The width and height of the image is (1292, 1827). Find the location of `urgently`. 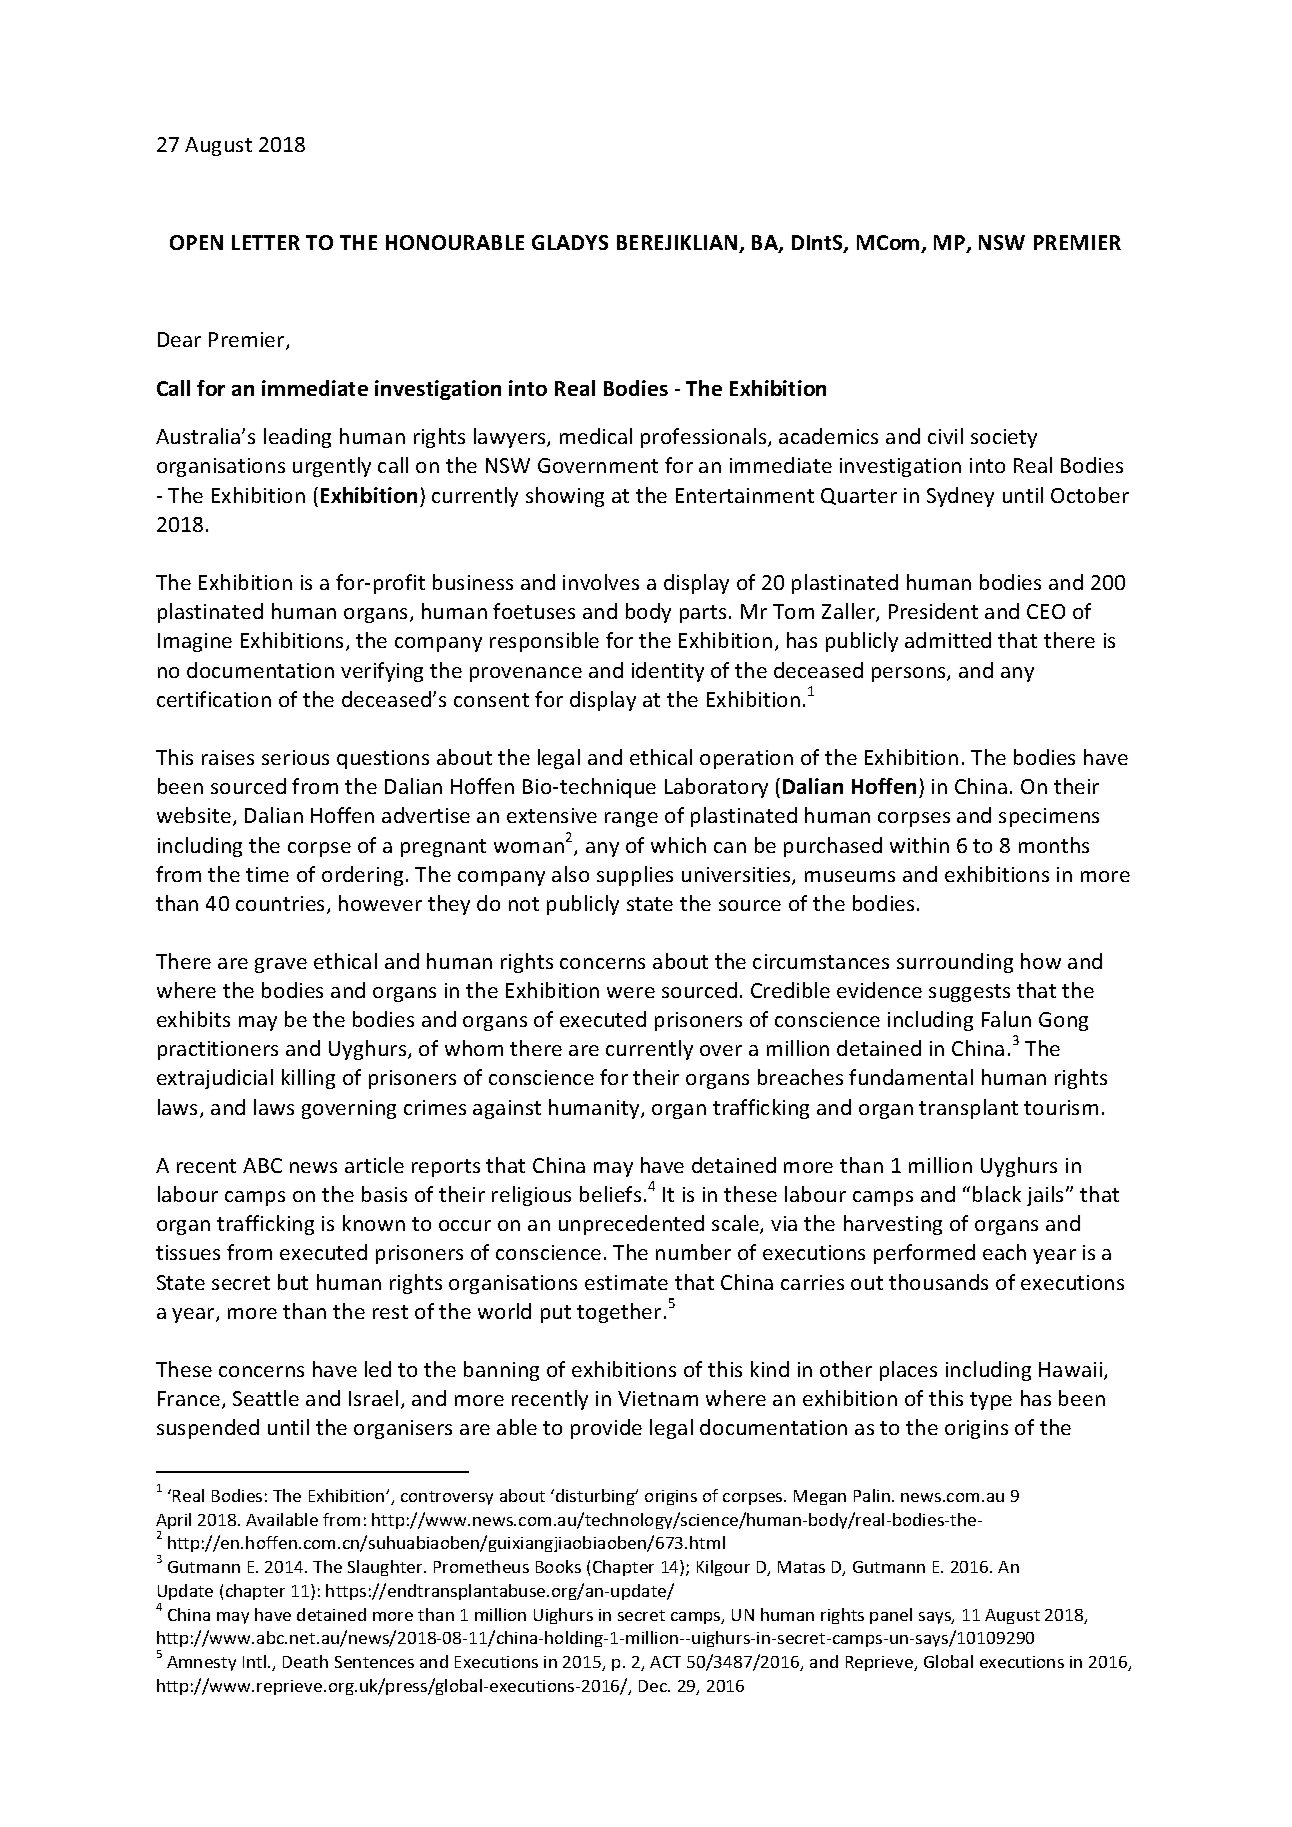

urgently is located at coordinates (332, 467).
